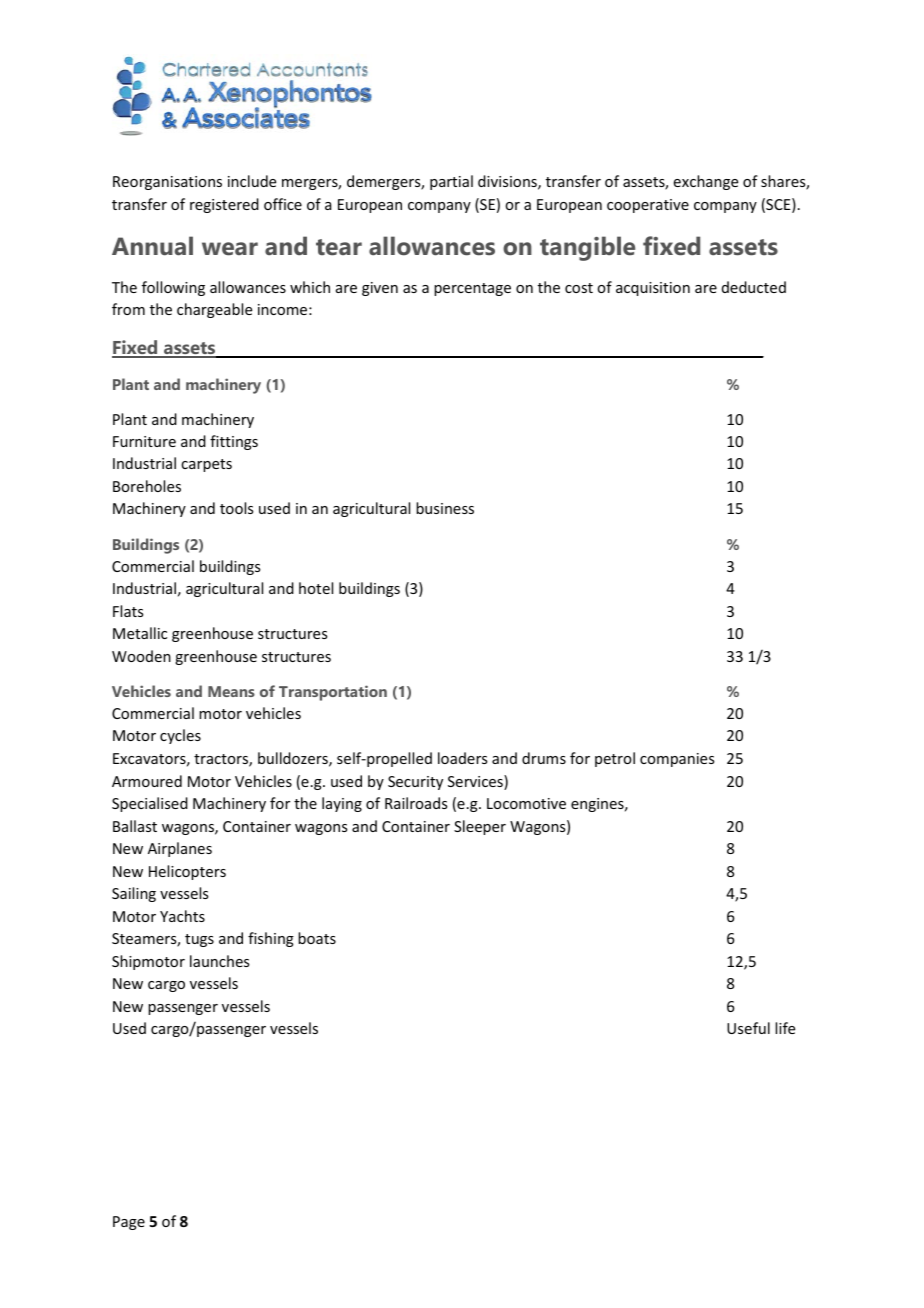 This page has width=924, height=1308. What do you see at coordinates (129, 1223) in the page?
I see `Page` at bounding box center [129, 1223].
